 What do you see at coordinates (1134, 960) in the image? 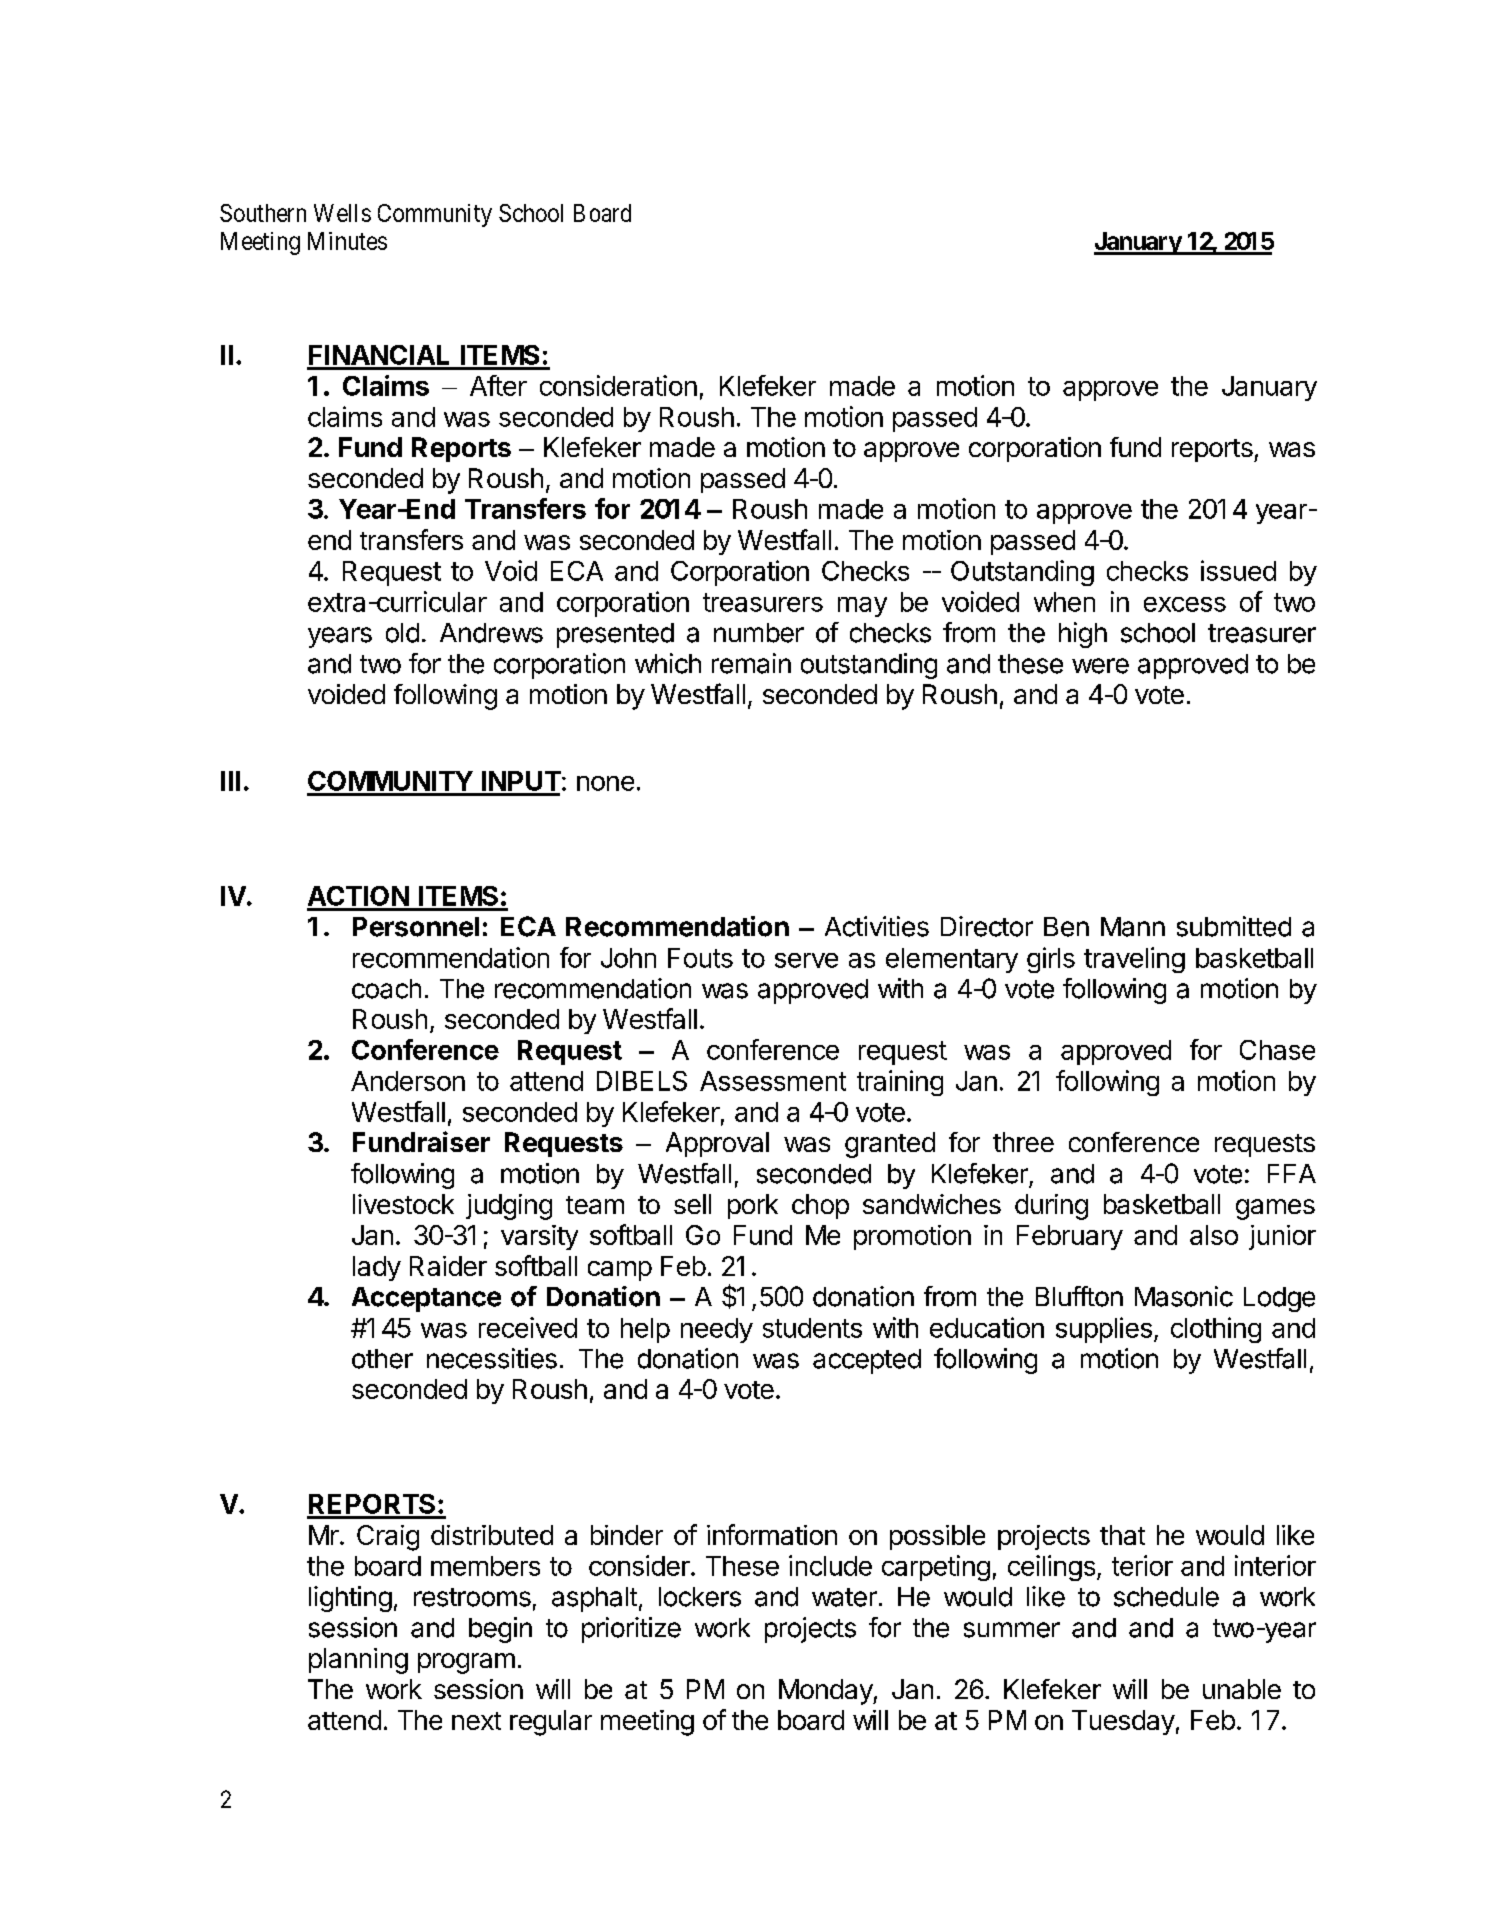
I see `traveling` at bounding box center [1134, 960].
